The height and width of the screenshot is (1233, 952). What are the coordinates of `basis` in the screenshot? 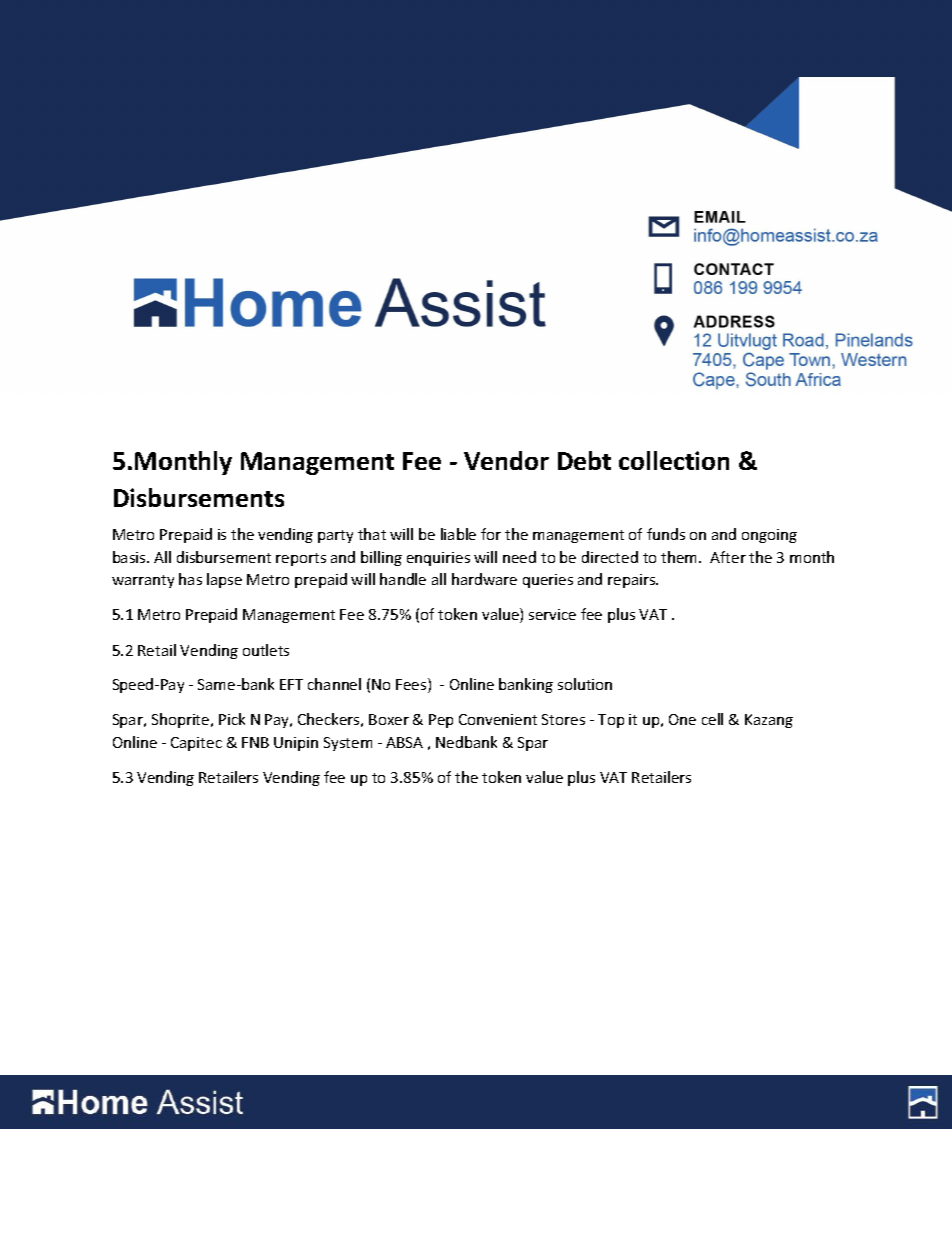 It's located at (130, 557).
